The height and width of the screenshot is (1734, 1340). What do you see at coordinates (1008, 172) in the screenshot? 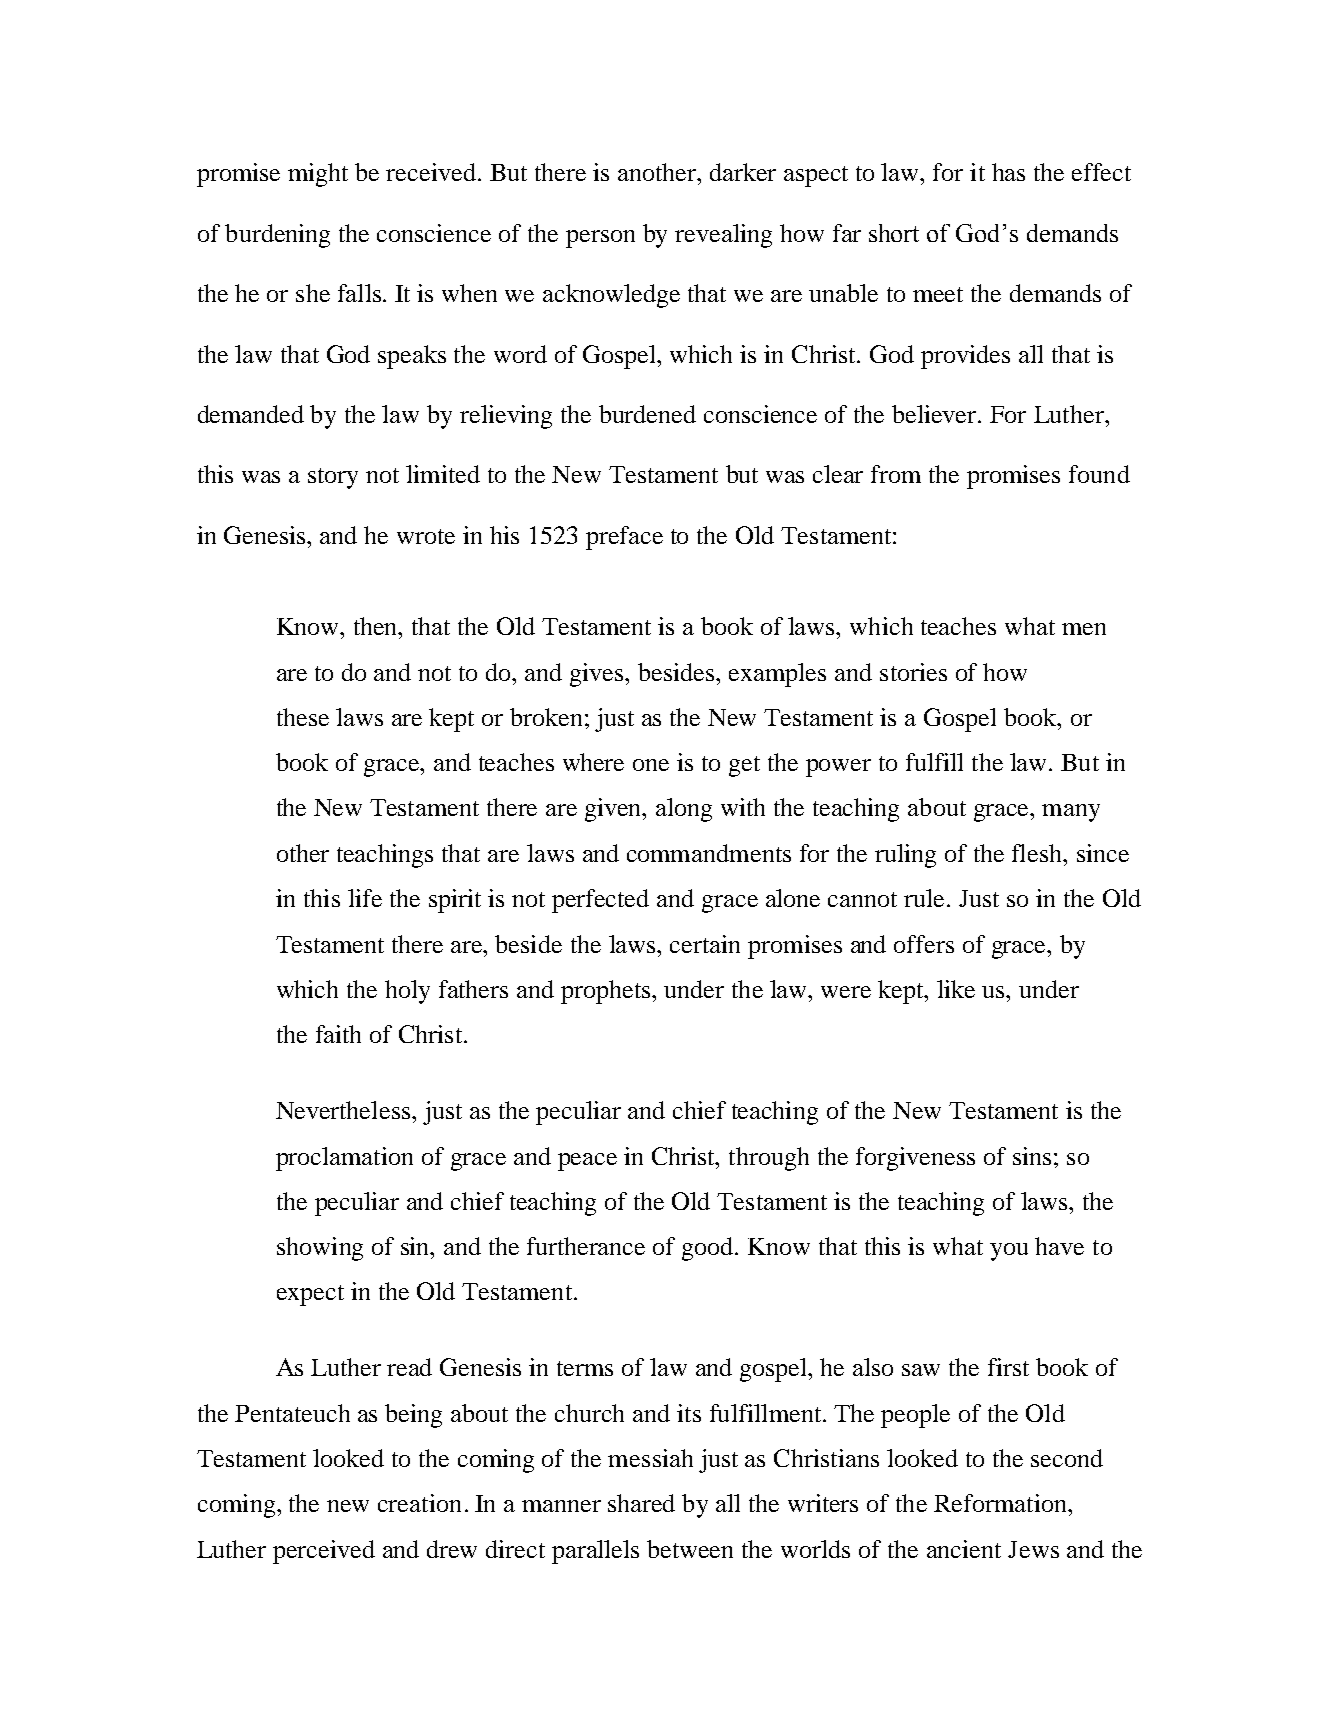
I see `has` at bounding box center [1008, 172].
